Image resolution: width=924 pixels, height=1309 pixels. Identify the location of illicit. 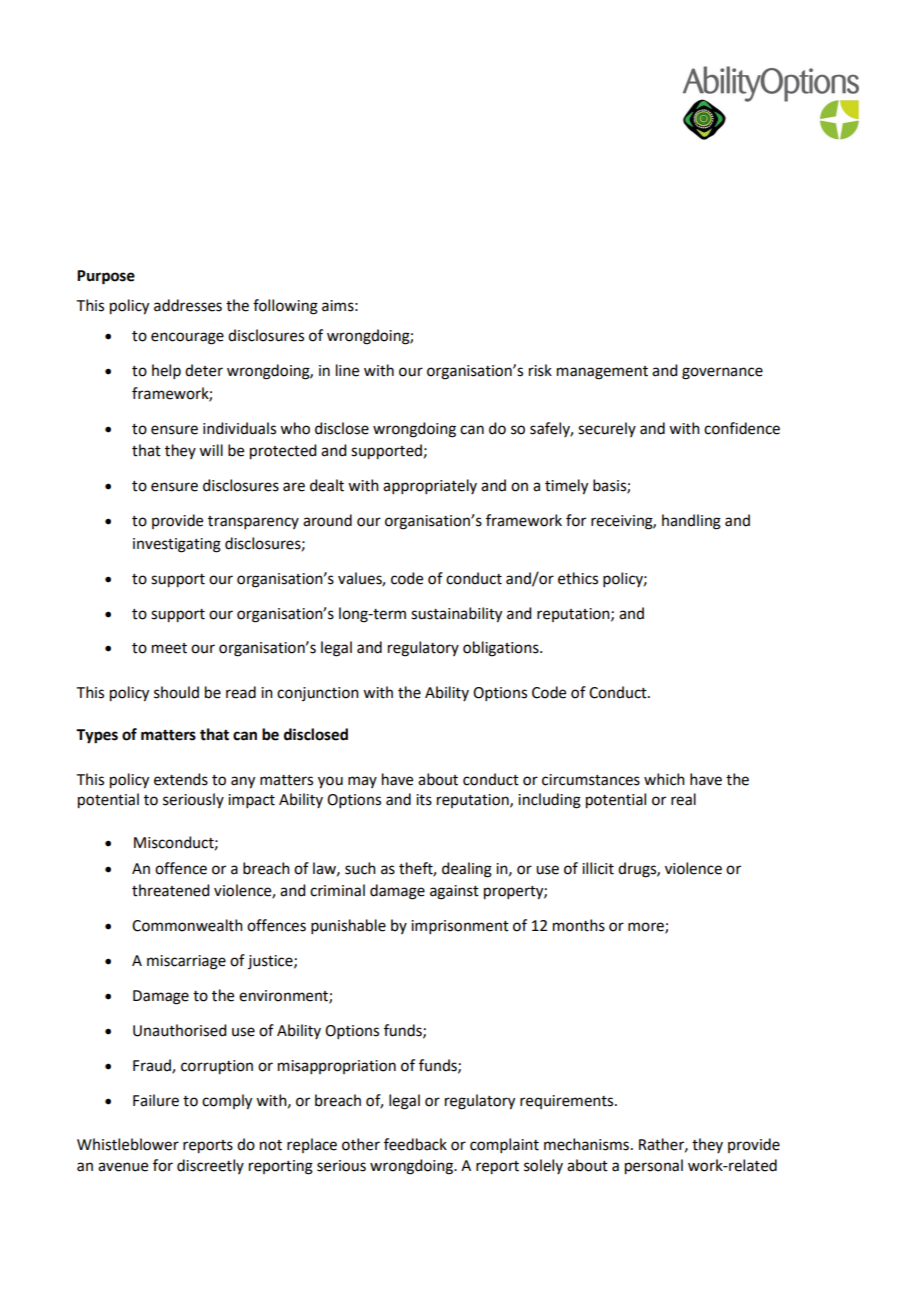
(598, 868).
